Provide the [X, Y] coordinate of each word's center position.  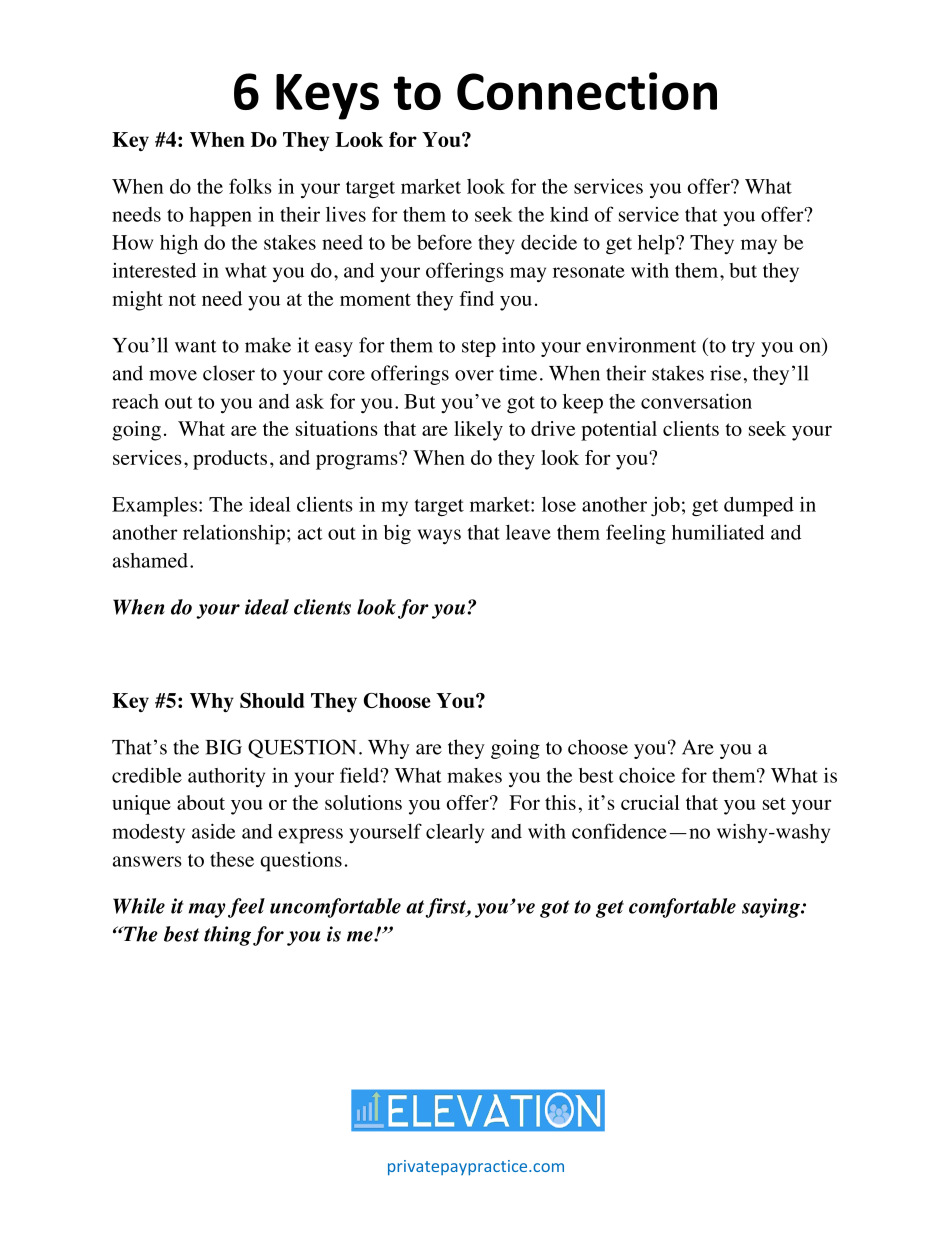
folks [250, 186]
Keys [327, 97]
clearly [455, 834]
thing [227, 936]
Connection [587, 91]
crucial [650, 802]
